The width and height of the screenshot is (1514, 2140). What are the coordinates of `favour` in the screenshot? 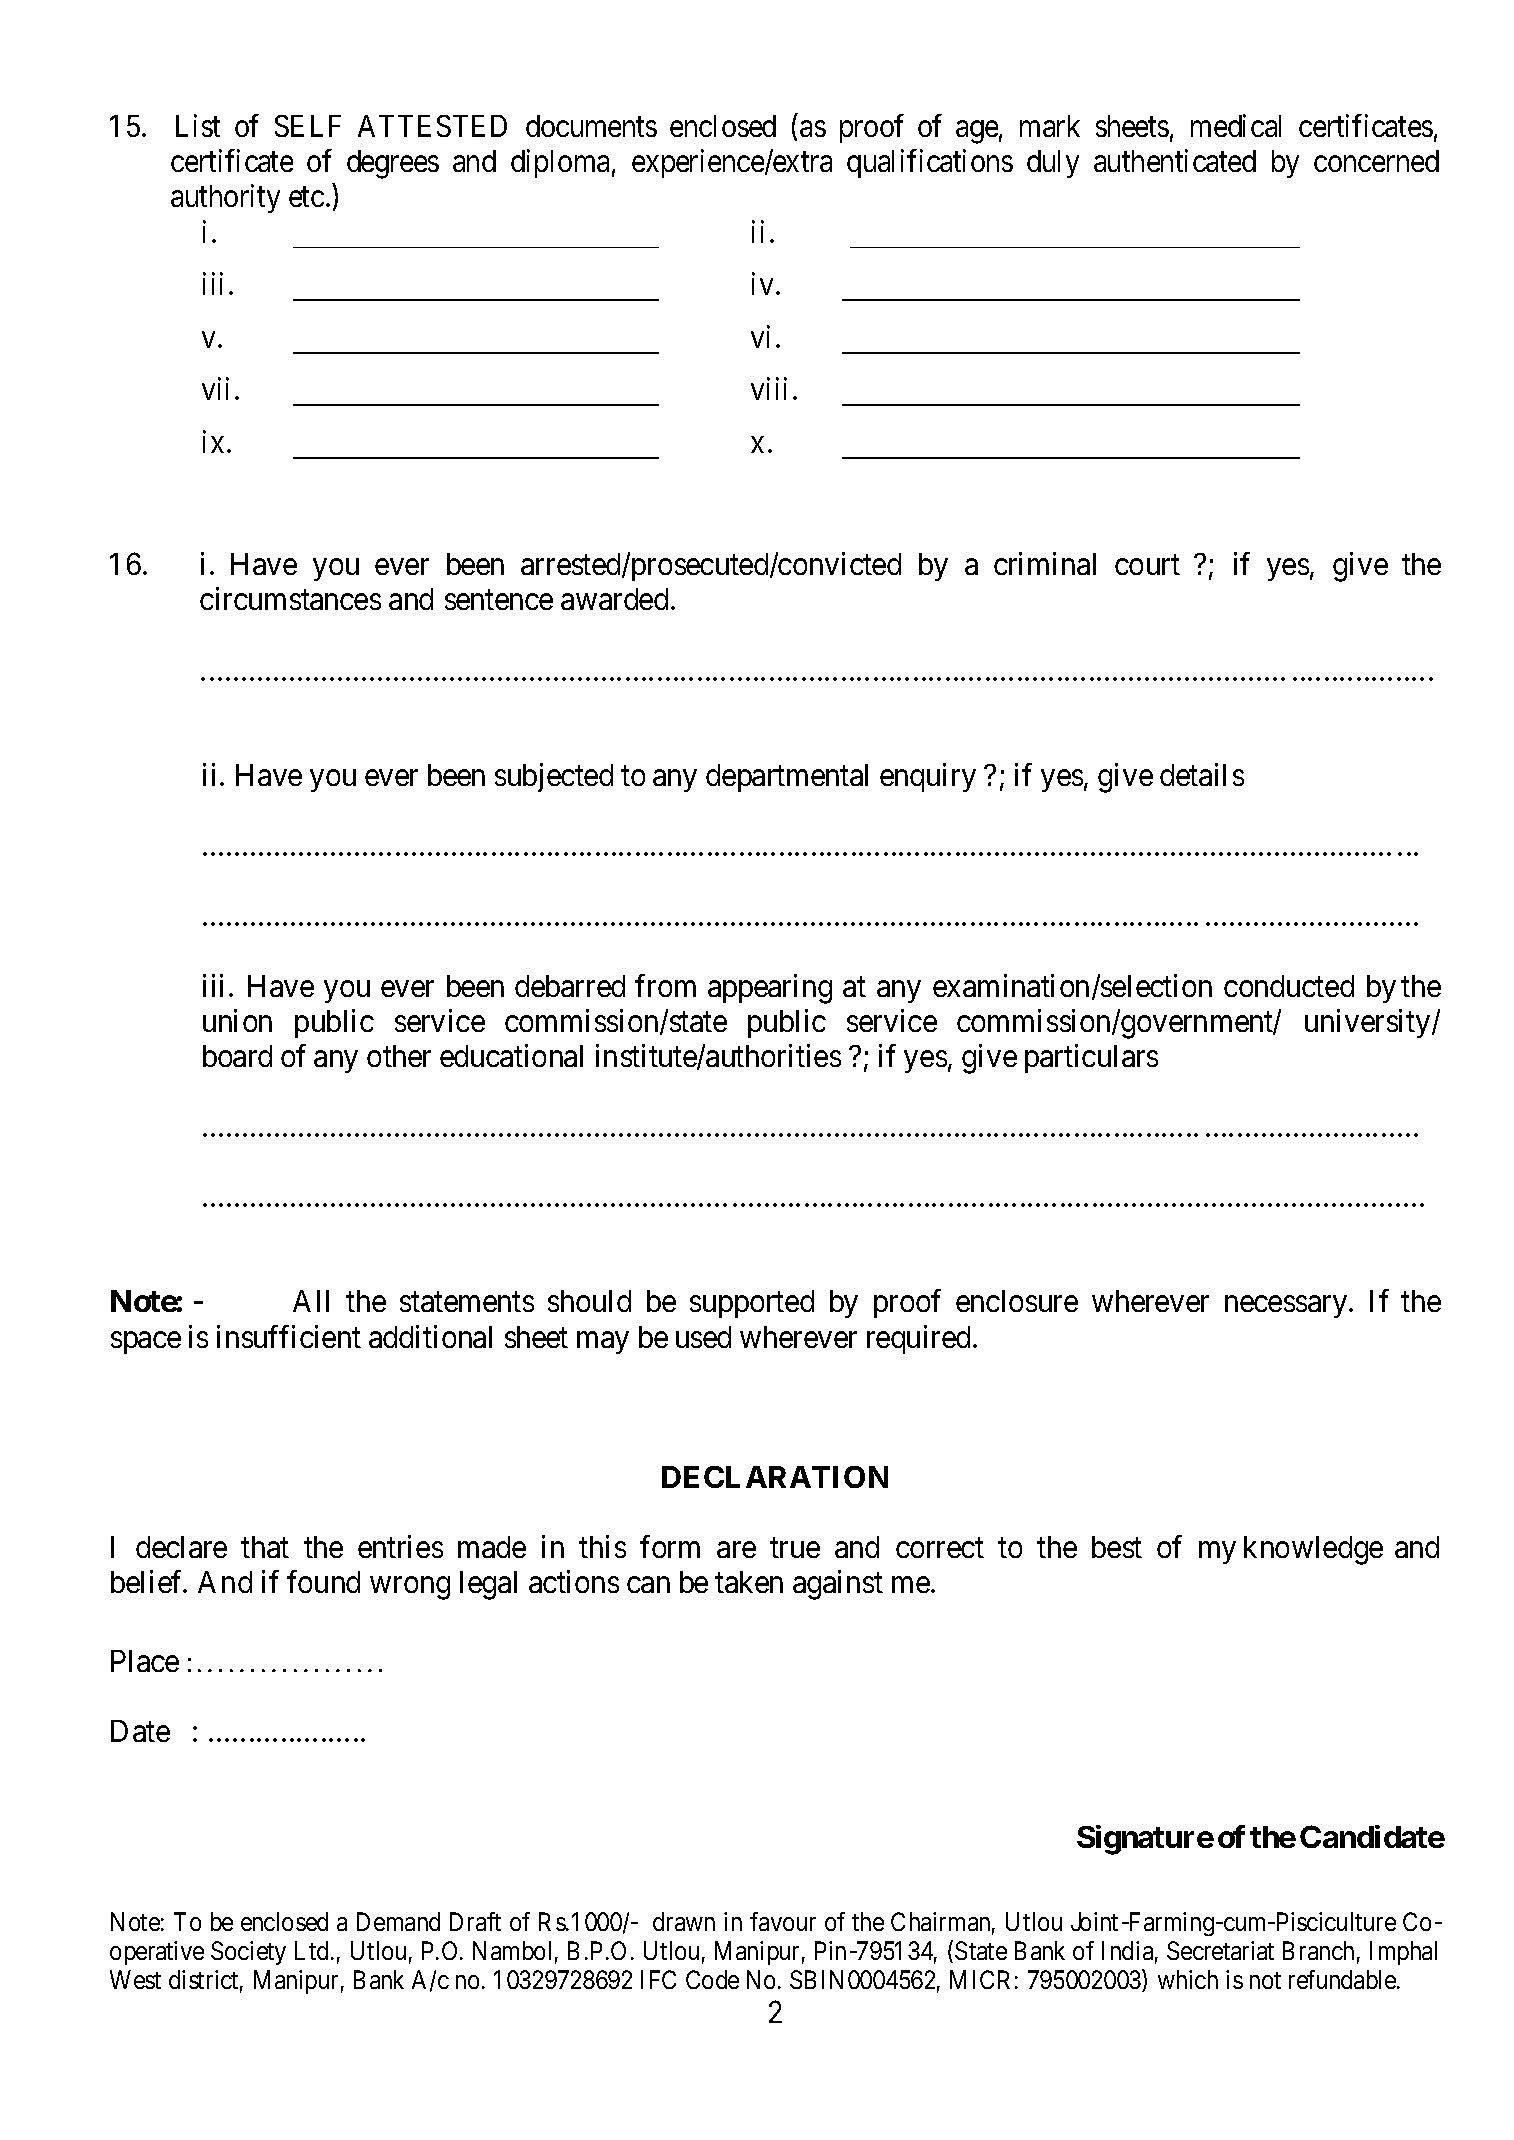 It's located at (783, 1921).
